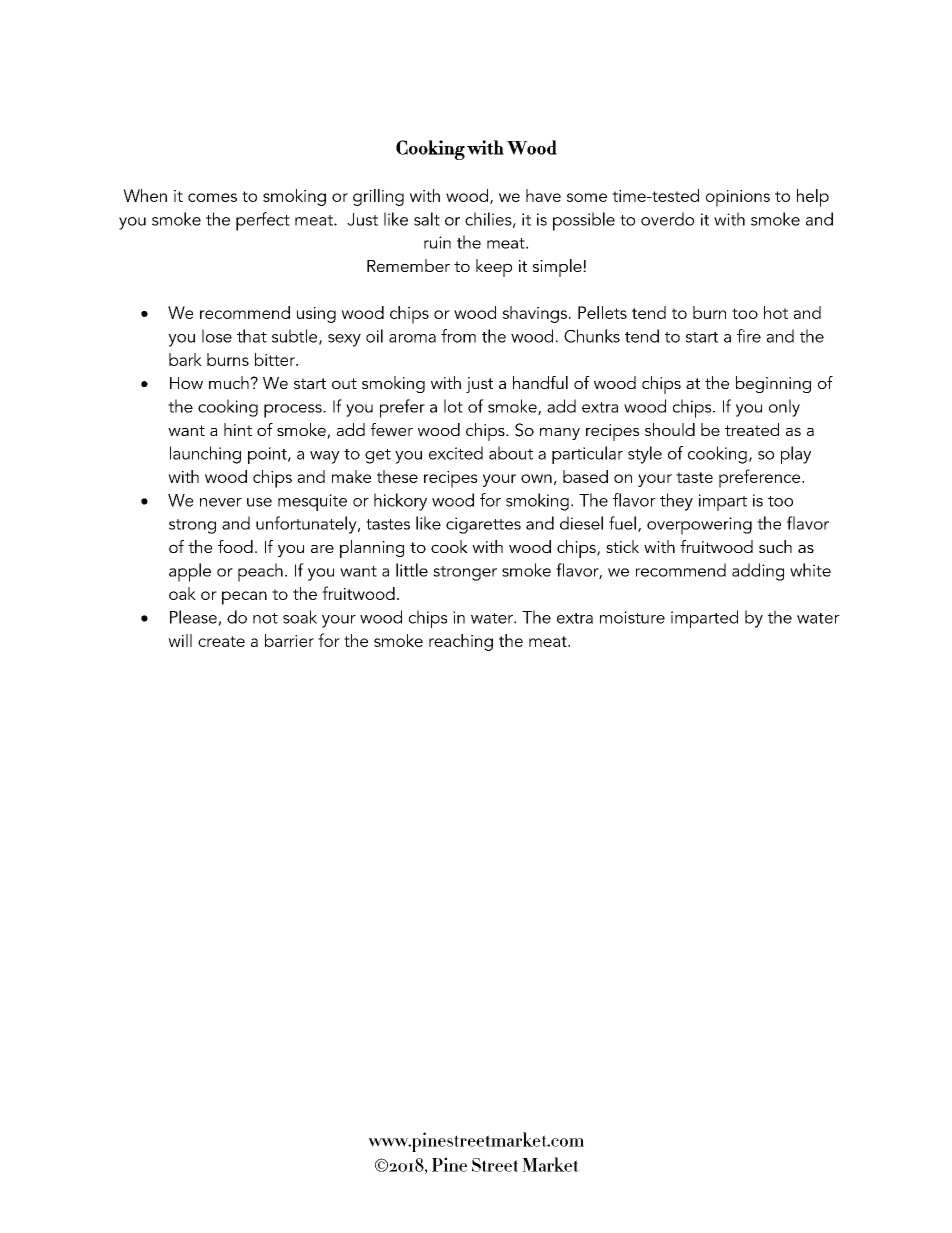 This image has width=952, height=1233. Describe the element at coordinates (217, 336) in the image. I see `lose` at that location.
